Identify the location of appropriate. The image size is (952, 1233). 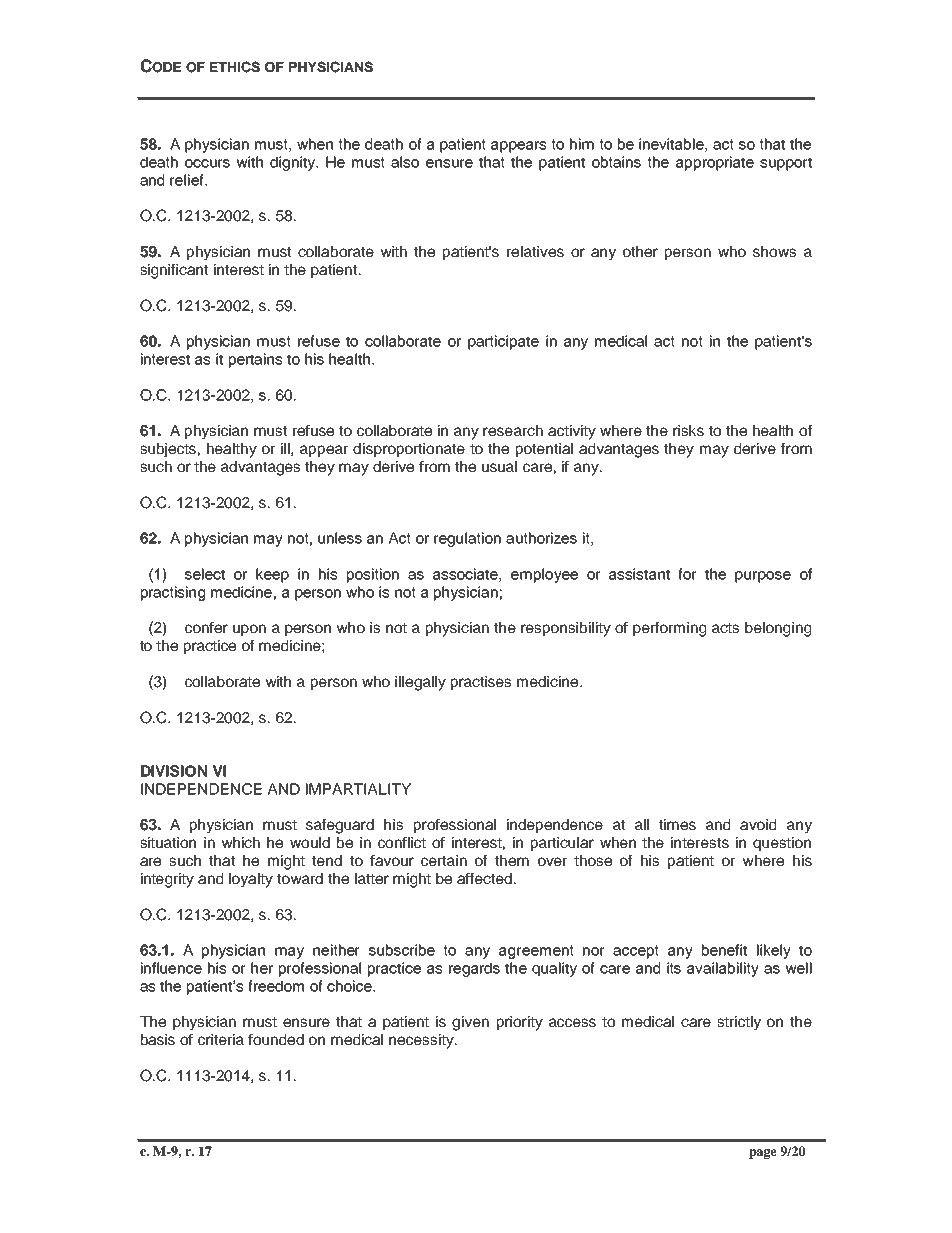
(715, 163).
